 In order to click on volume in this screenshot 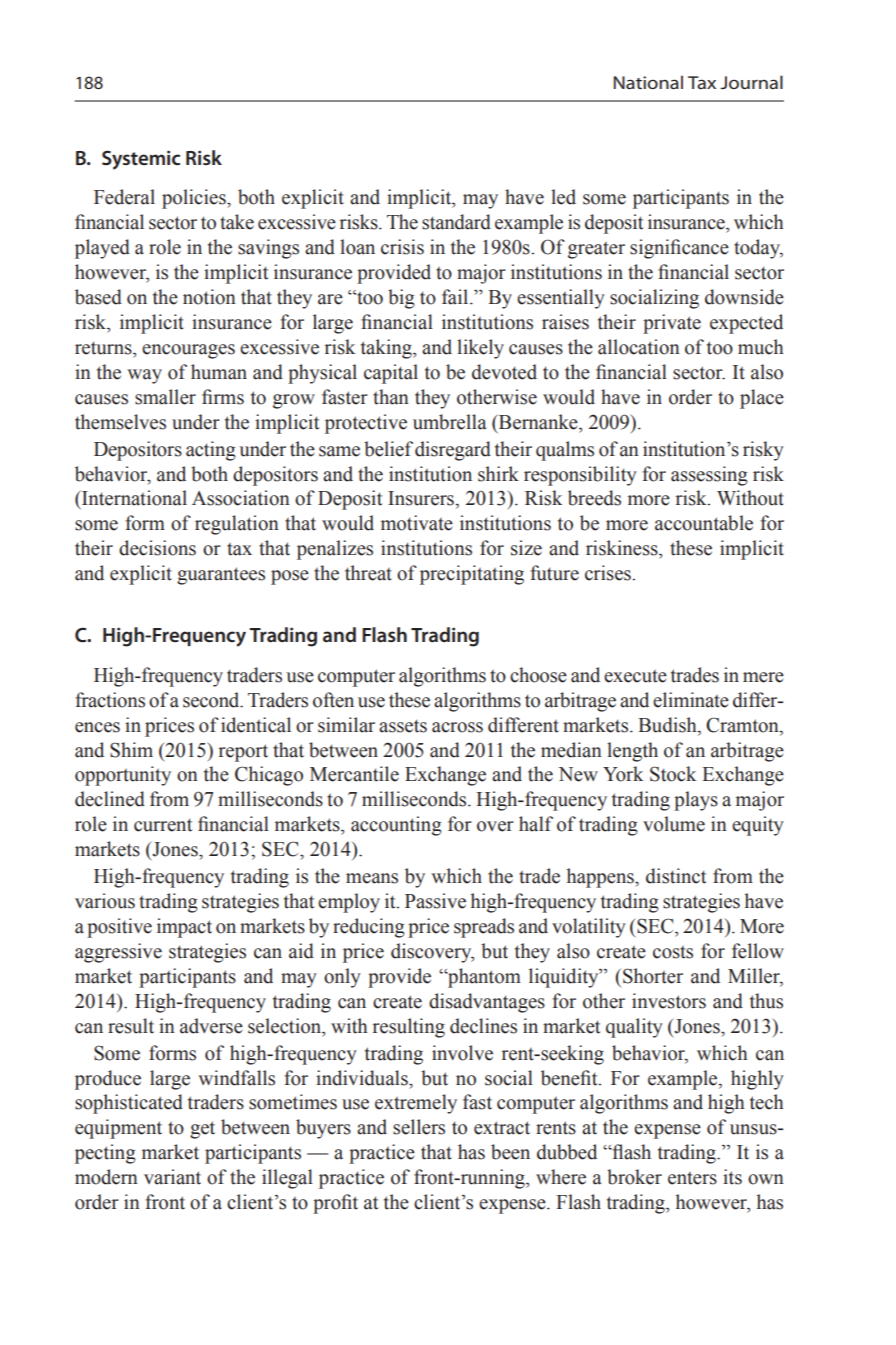, I will do `click(674, 824)`.
